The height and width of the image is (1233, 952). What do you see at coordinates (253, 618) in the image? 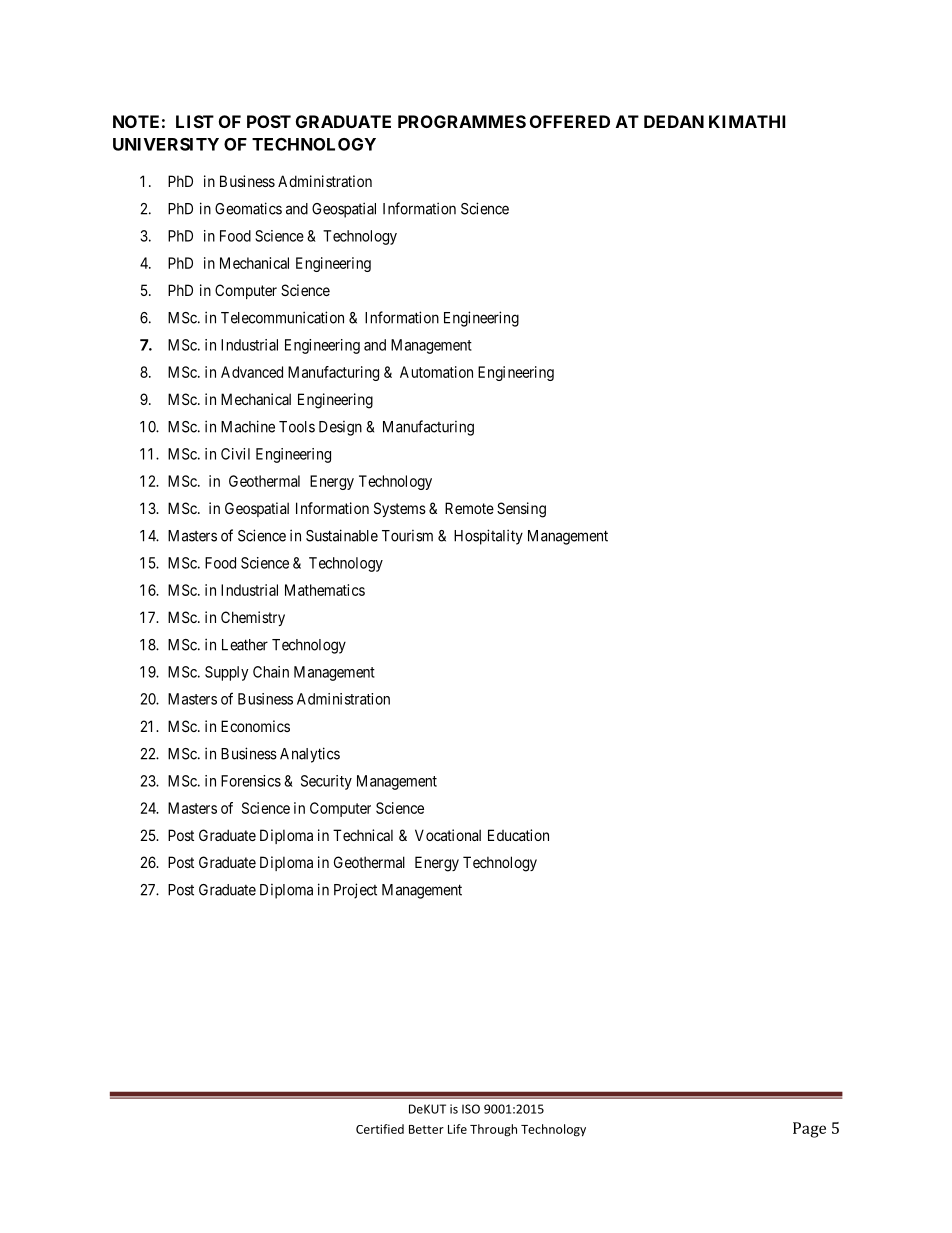
I see `Chemistry` at bounding box center [253, 618].
